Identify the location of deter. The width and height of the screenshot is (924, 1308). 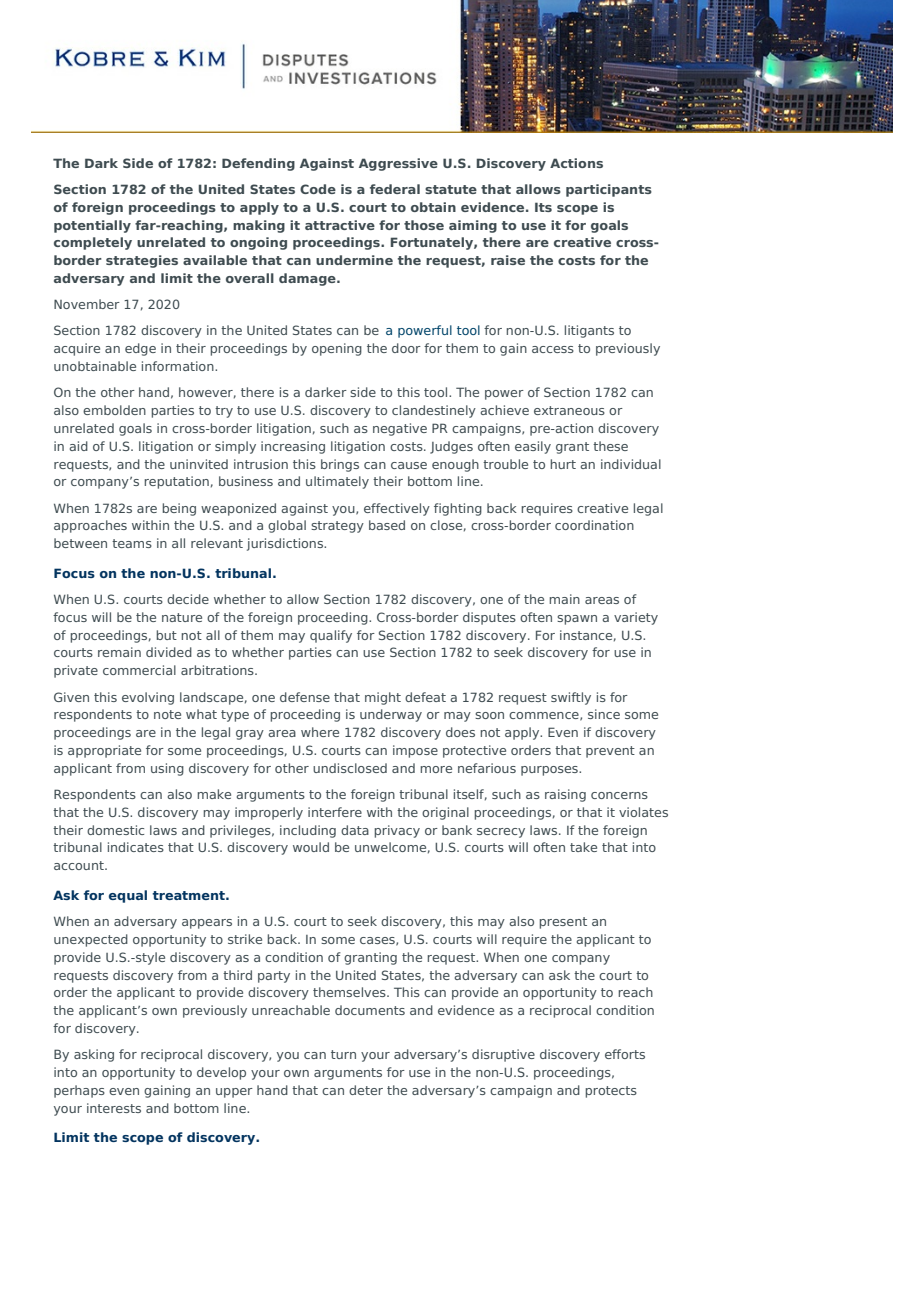
(366, 1090).
